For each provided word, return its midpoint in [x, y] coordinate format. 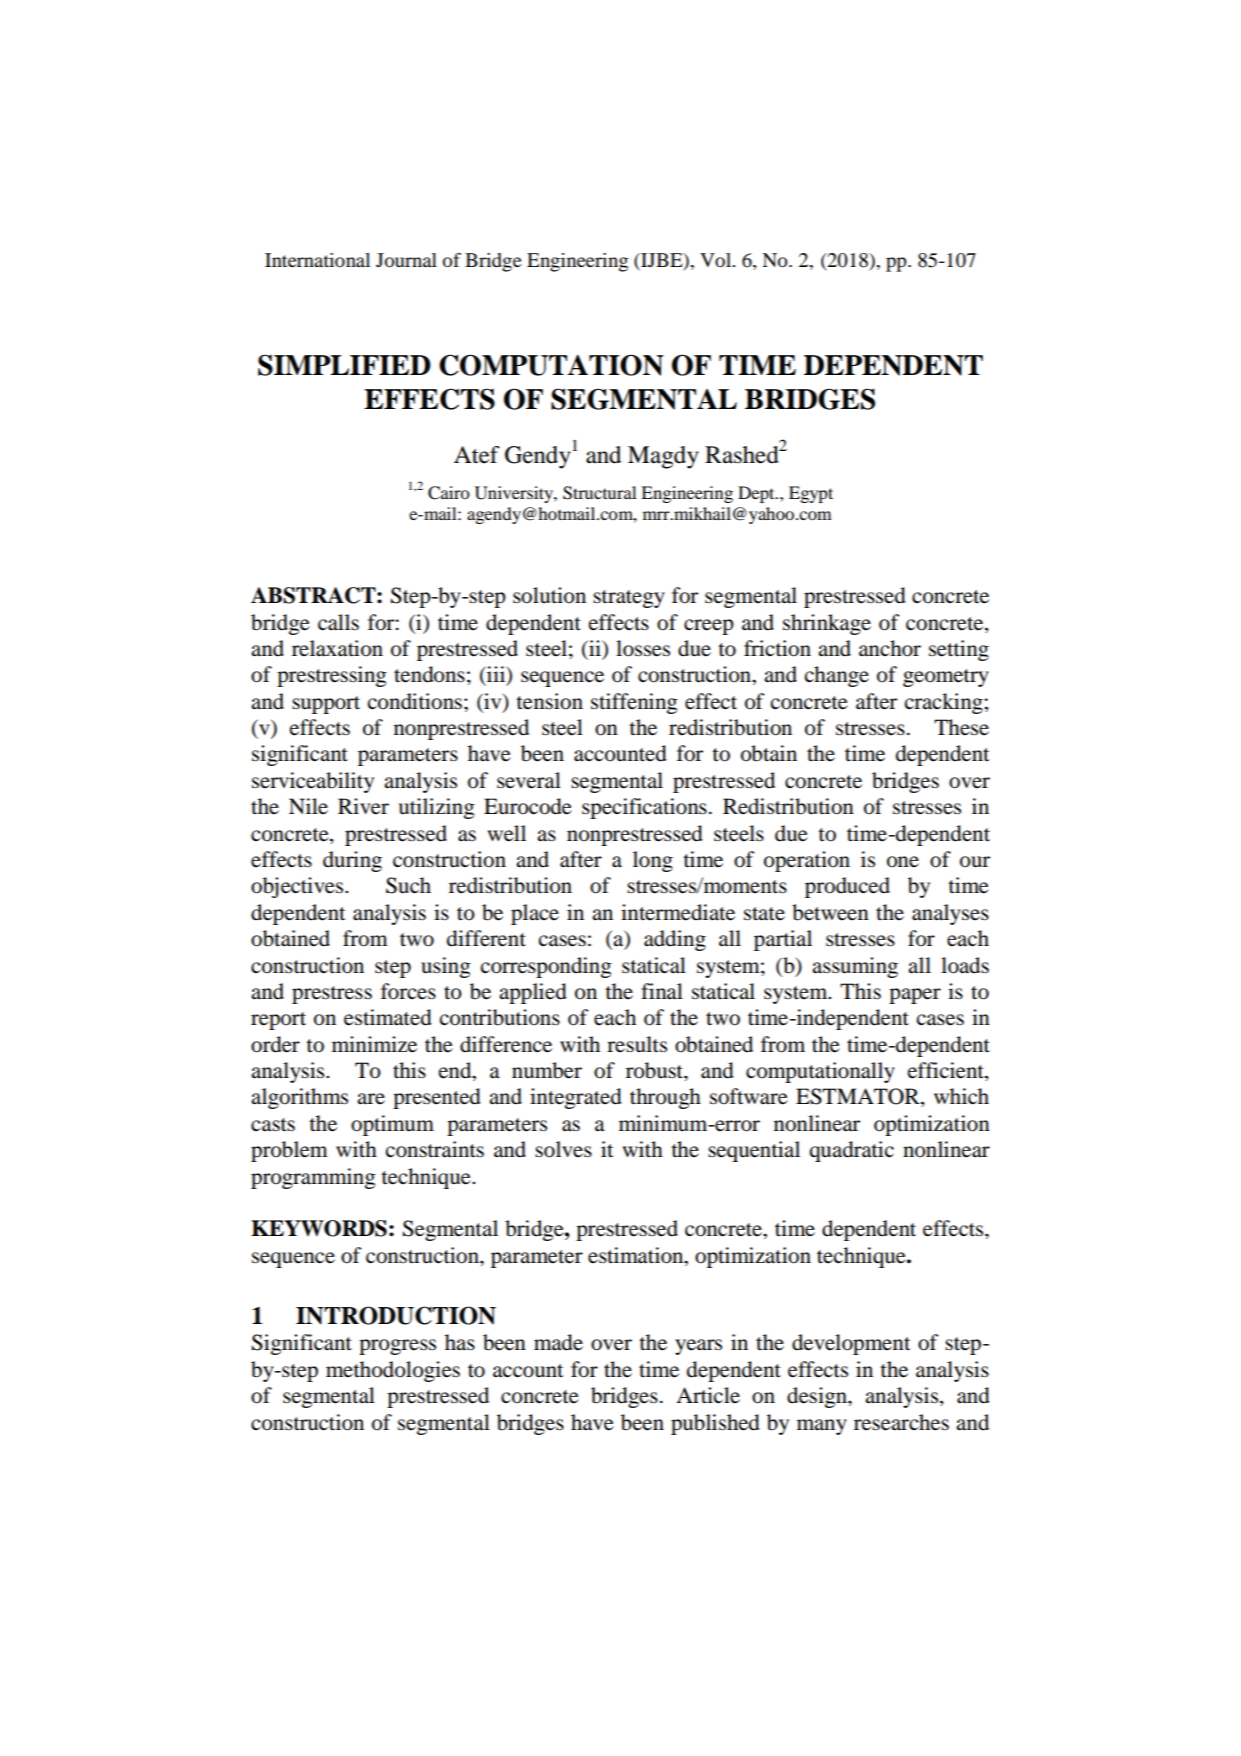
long [653, 861]
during [352, 861]
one [903, 862]
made [558, 1342]
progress [397, 1347]
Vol [717, 260]
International [317, 260]
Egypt [811, 494]
